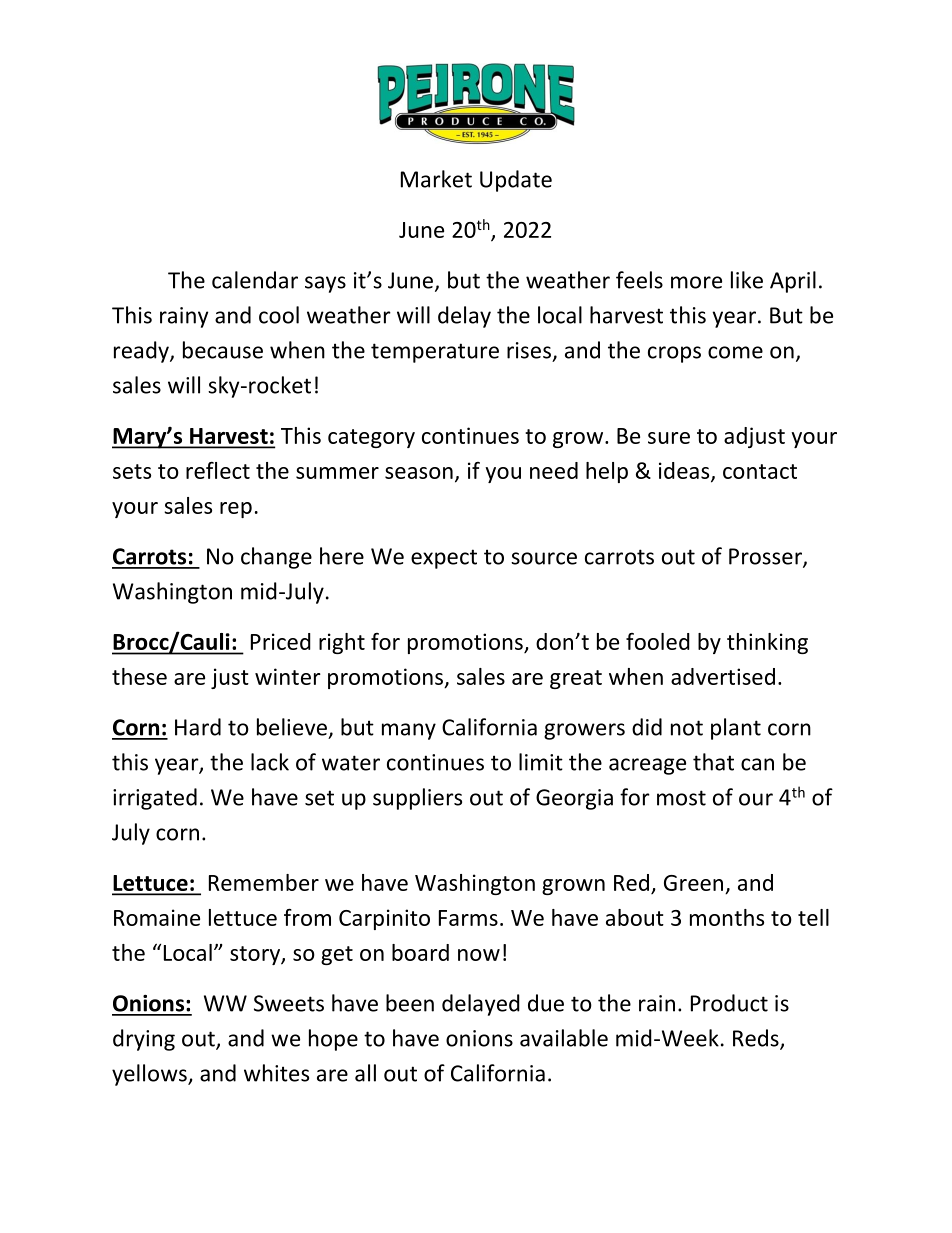 The height and width of the page is (1233, 952). Describe the element at coordinates (468, 918) in the page. I see `Farms` at that location.
